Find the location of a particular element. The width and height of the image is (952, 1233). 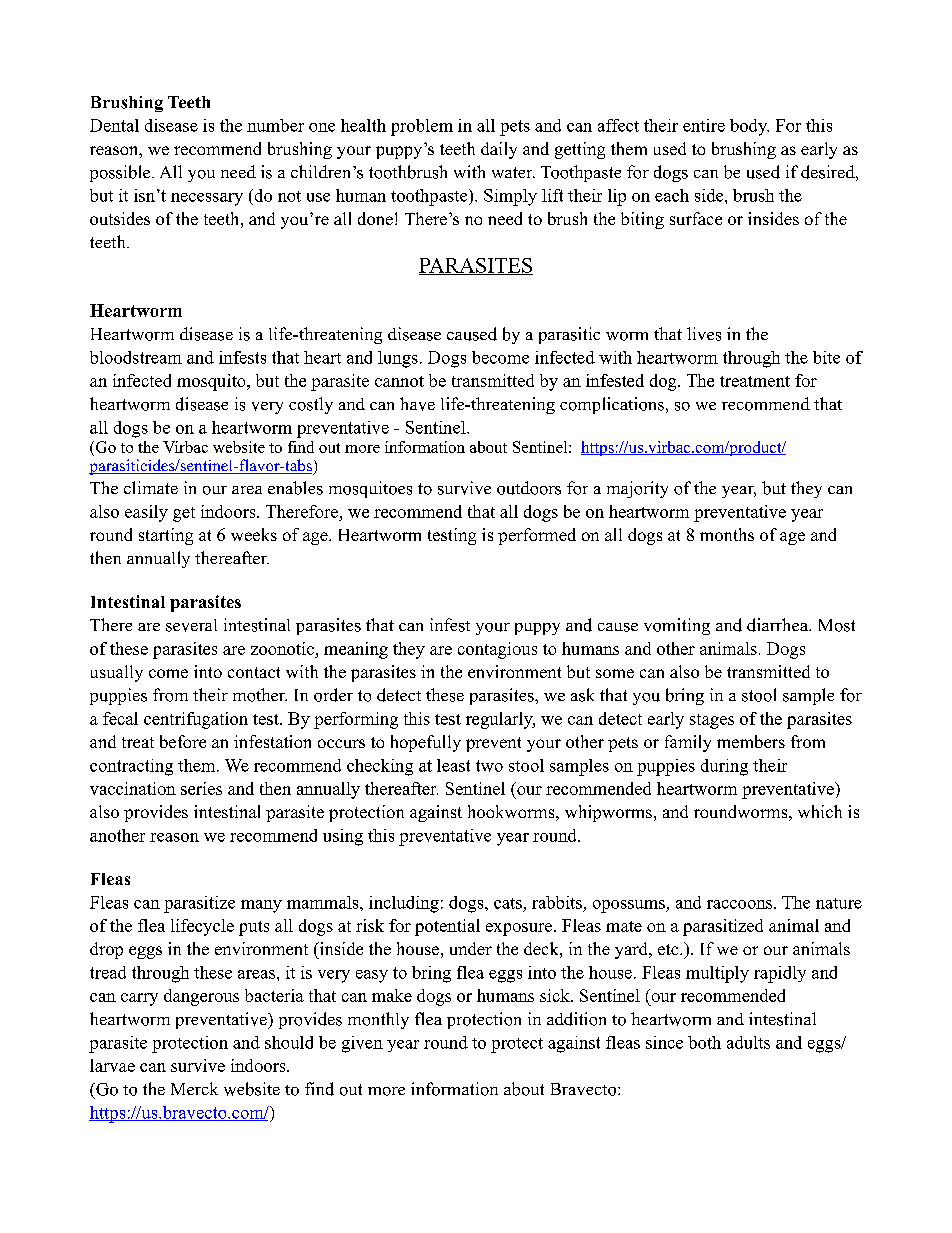

members is located at coordinates (751, 741).
